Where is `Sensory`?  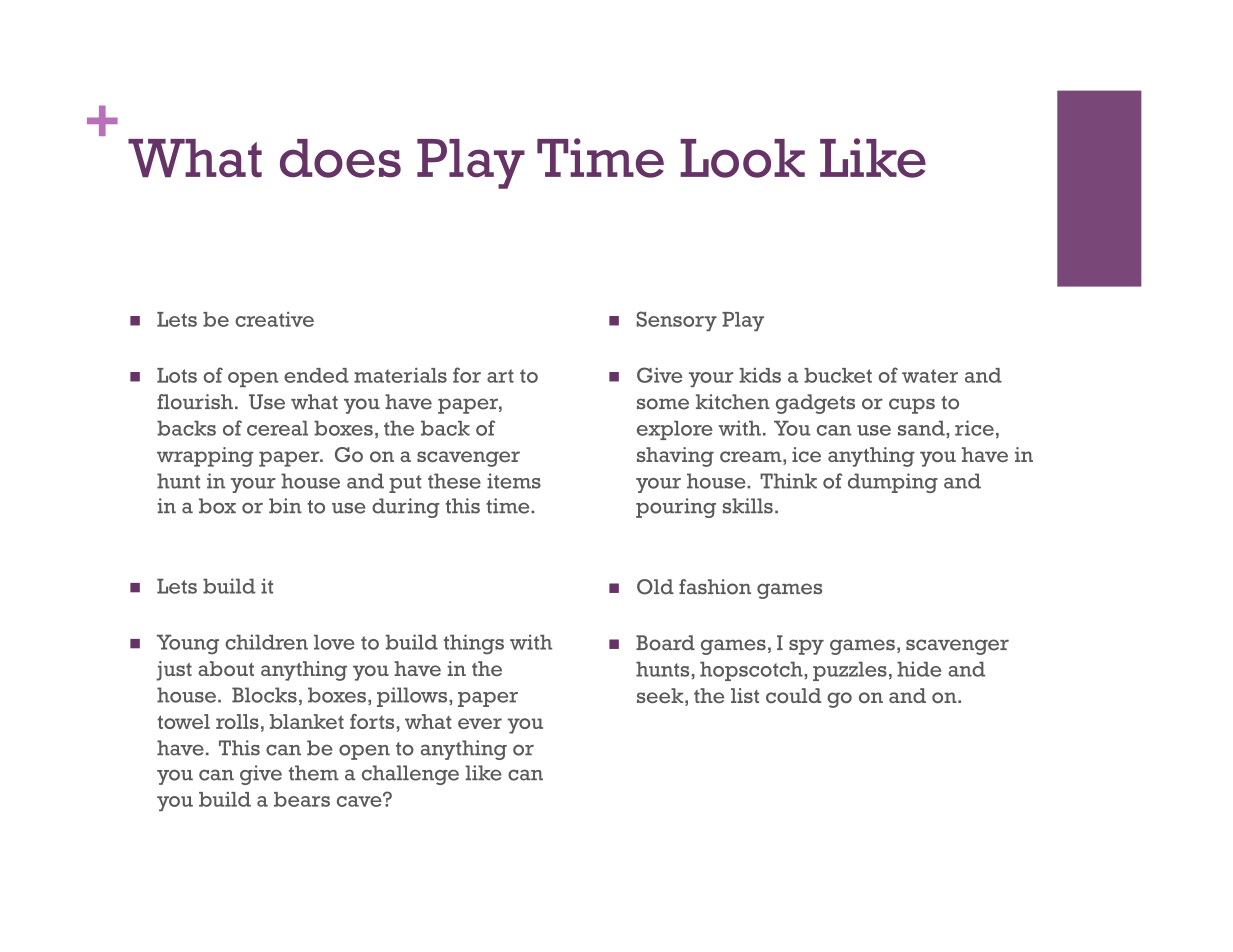 Sensory is located at coordinates (677, 321).
